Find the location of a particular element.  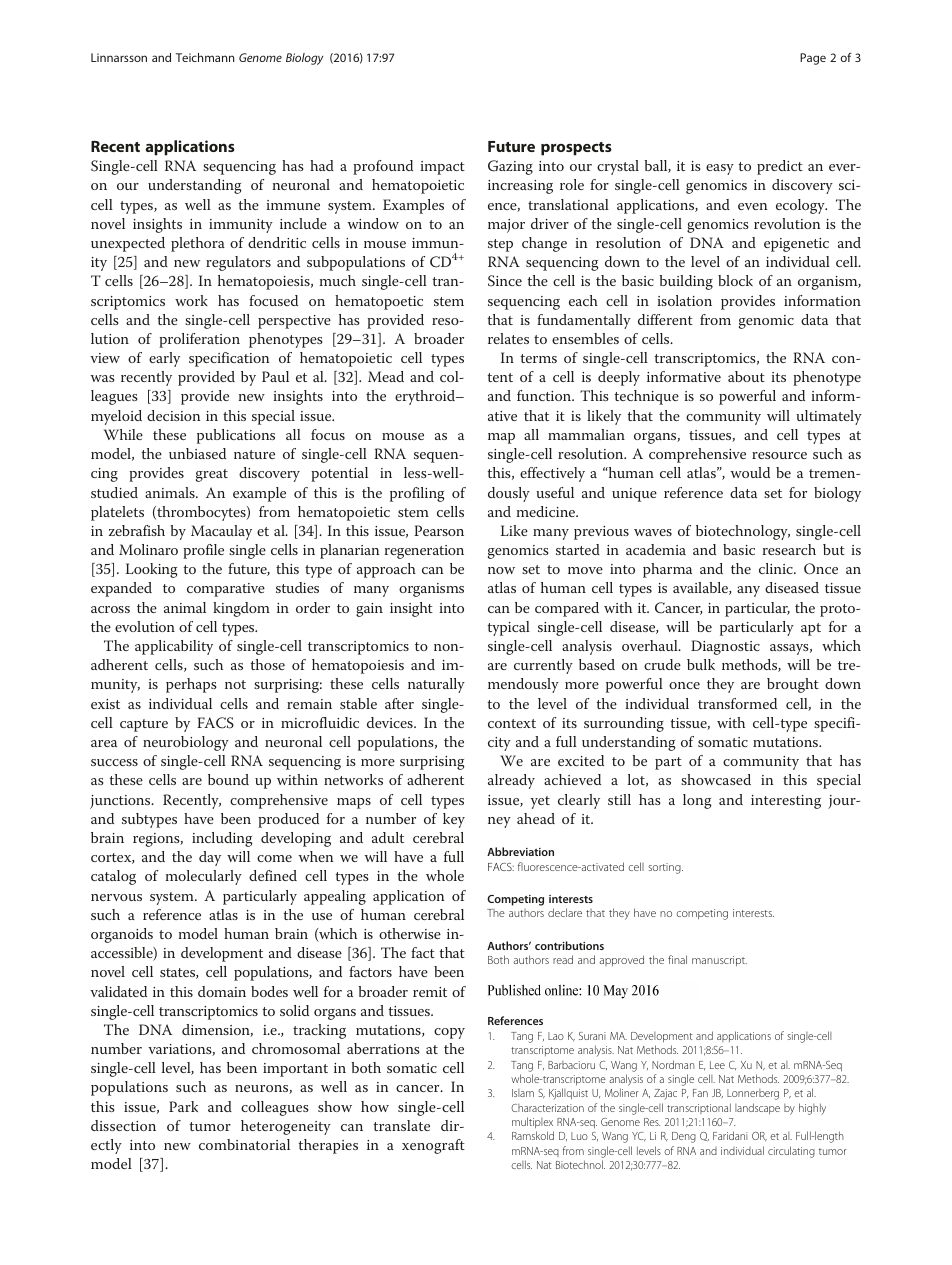

impact is located at coordinates (442, 168).
